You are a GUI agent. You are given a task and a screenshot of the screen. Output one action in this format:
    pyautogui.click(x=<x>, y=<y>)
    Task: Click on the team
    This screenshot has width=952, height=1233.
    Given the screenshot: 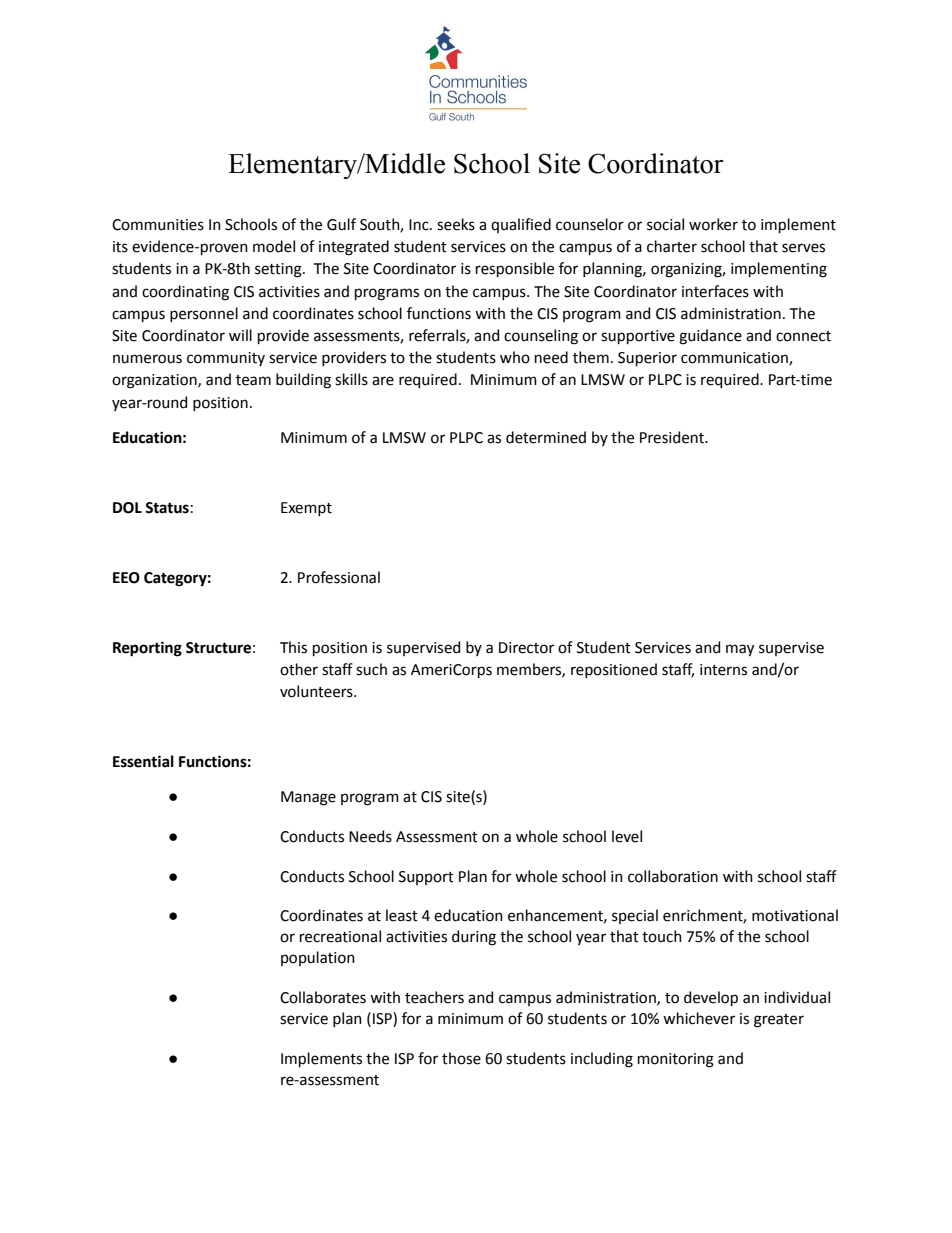 What is the action you would take?
    pyautogui.click(x=253, y=380)
